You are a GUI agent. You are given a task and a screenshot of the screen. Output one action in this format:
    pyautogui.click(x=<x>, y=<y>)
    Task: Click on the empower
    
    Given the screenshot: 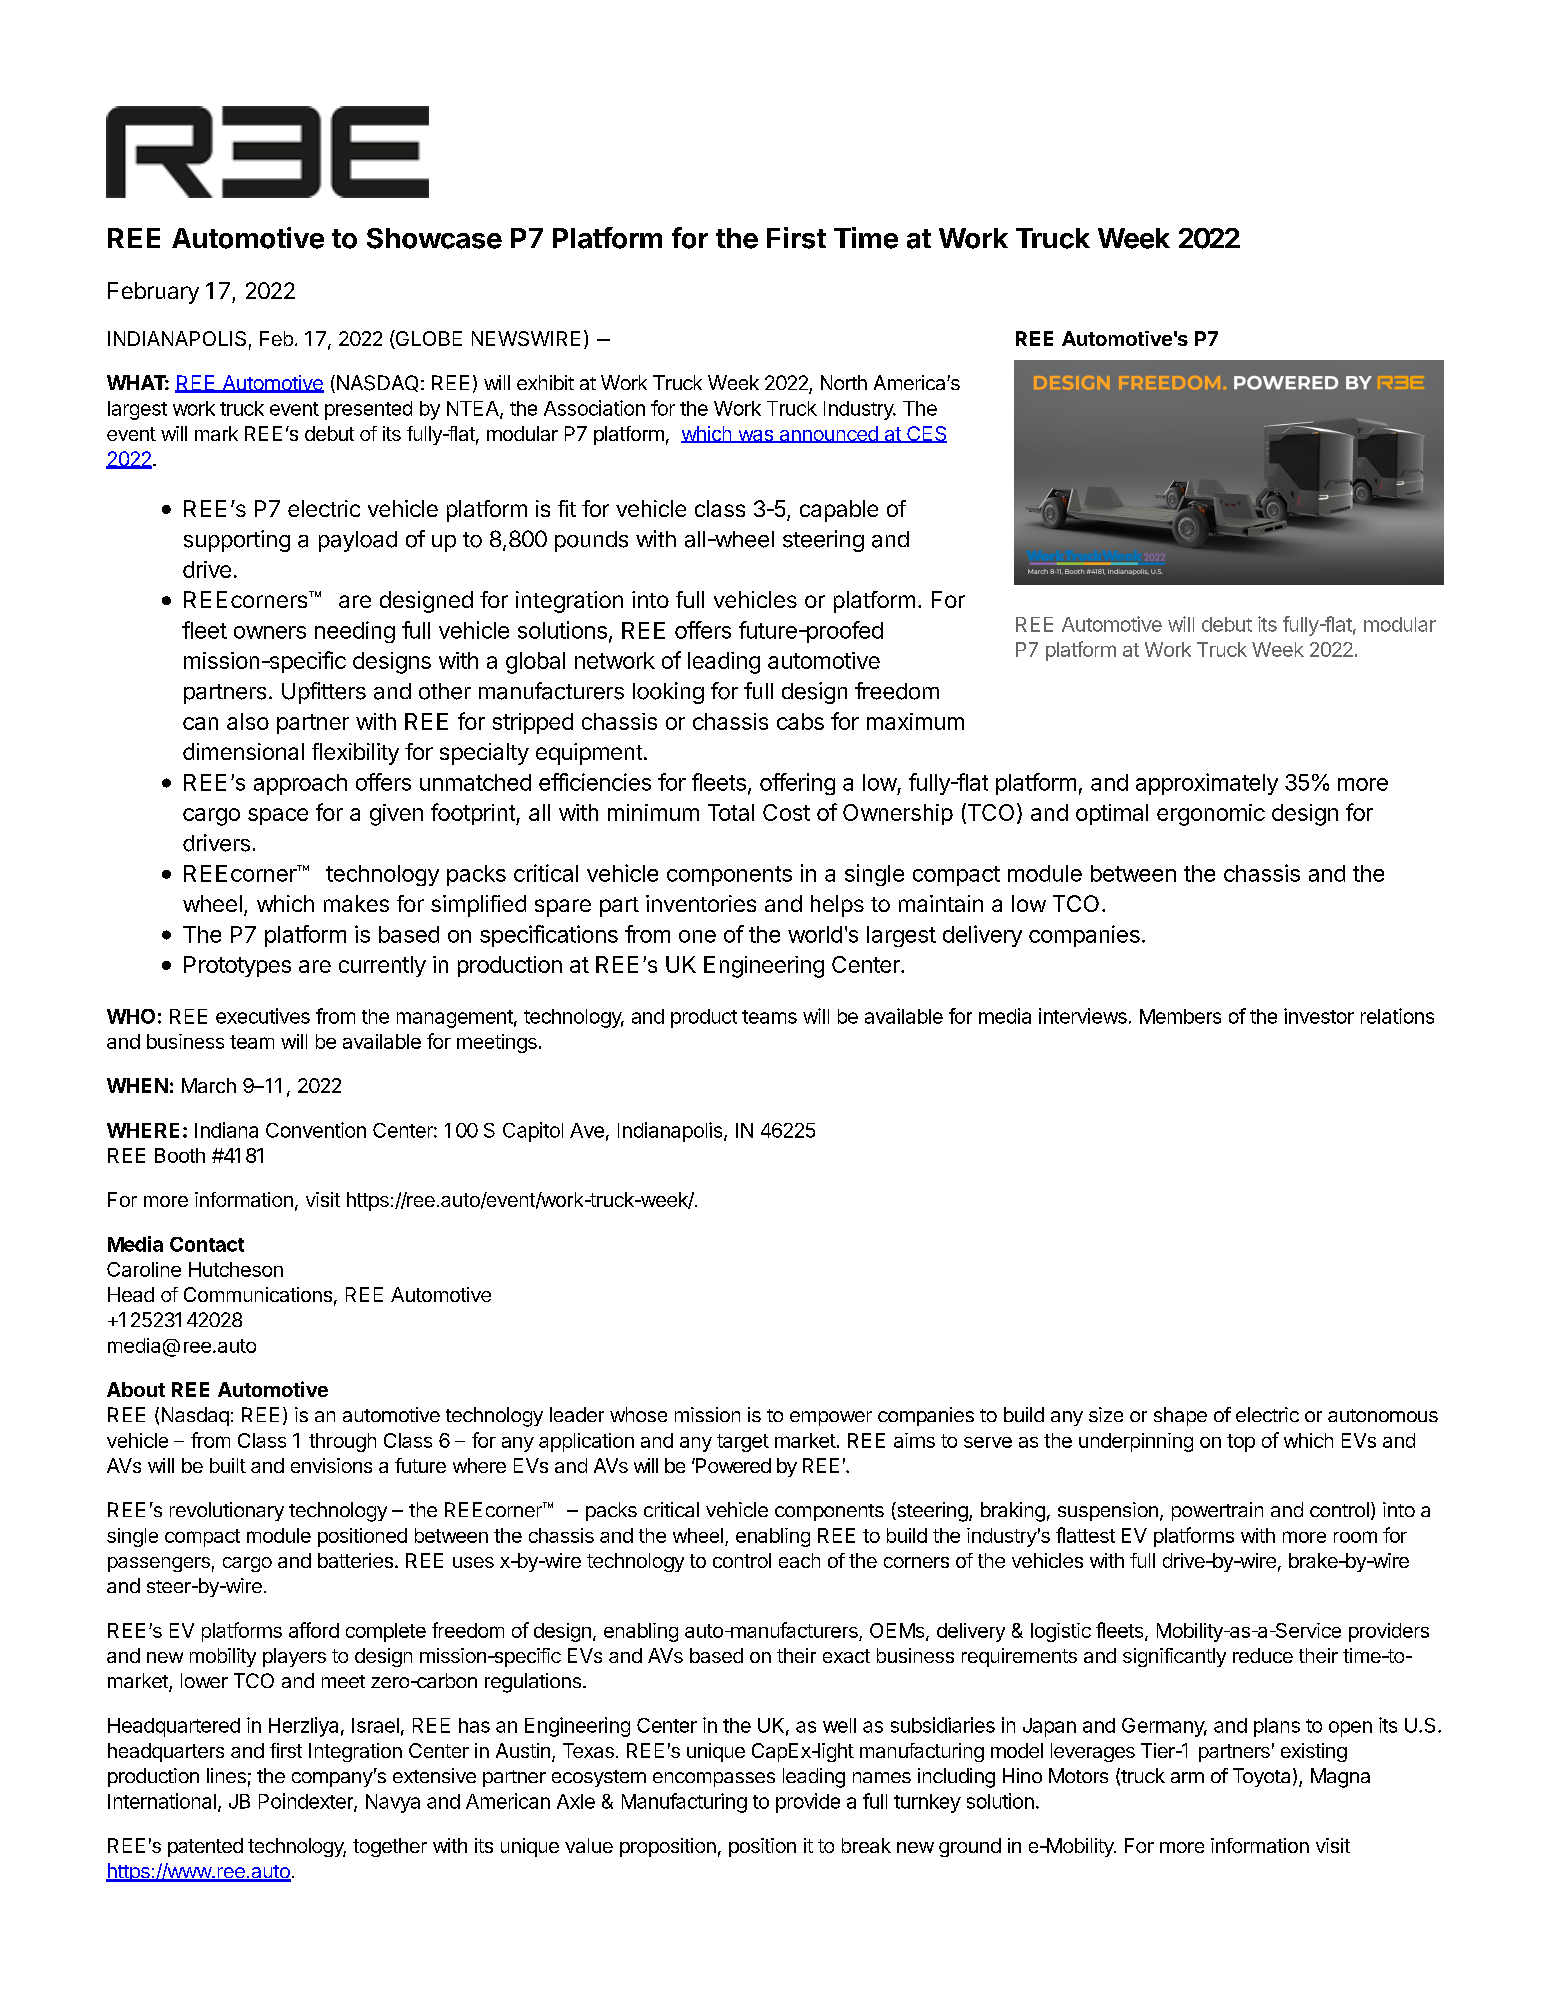 What is the action you would take?
    pyautogui.click(x=831, y=1418)
